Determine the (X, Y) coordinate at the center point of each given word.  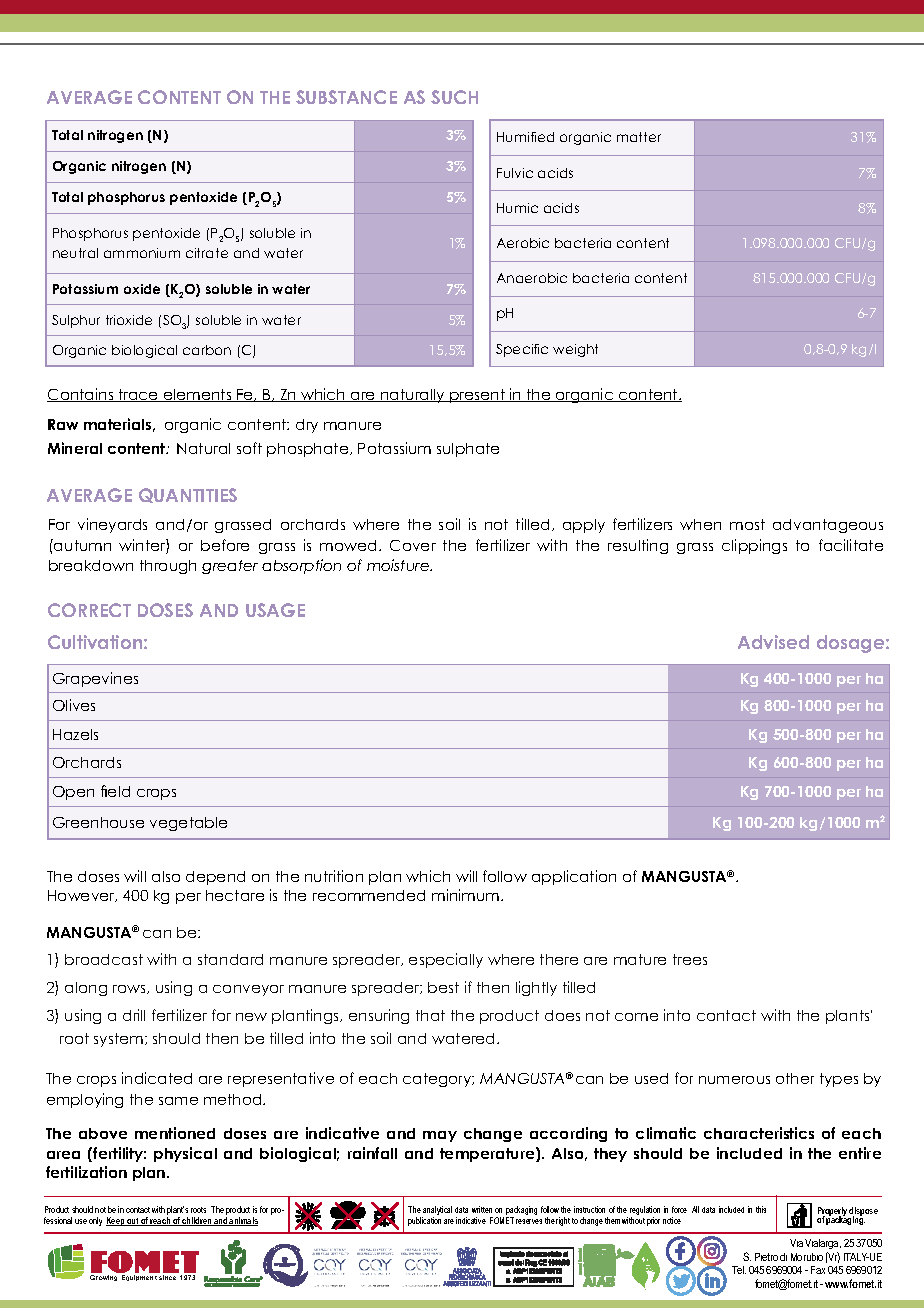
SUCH (454, 97)
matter (639, 137)
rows (130, 989)
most (747, 524)
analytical (437, 1212)
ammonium (142, 253)
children (197, 1221)
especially (446, 960)
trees (690, 959)
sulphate (468, 450)
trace (139, 395)
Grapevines (95, 679)
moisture (399, 565)
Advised (773, 642)
